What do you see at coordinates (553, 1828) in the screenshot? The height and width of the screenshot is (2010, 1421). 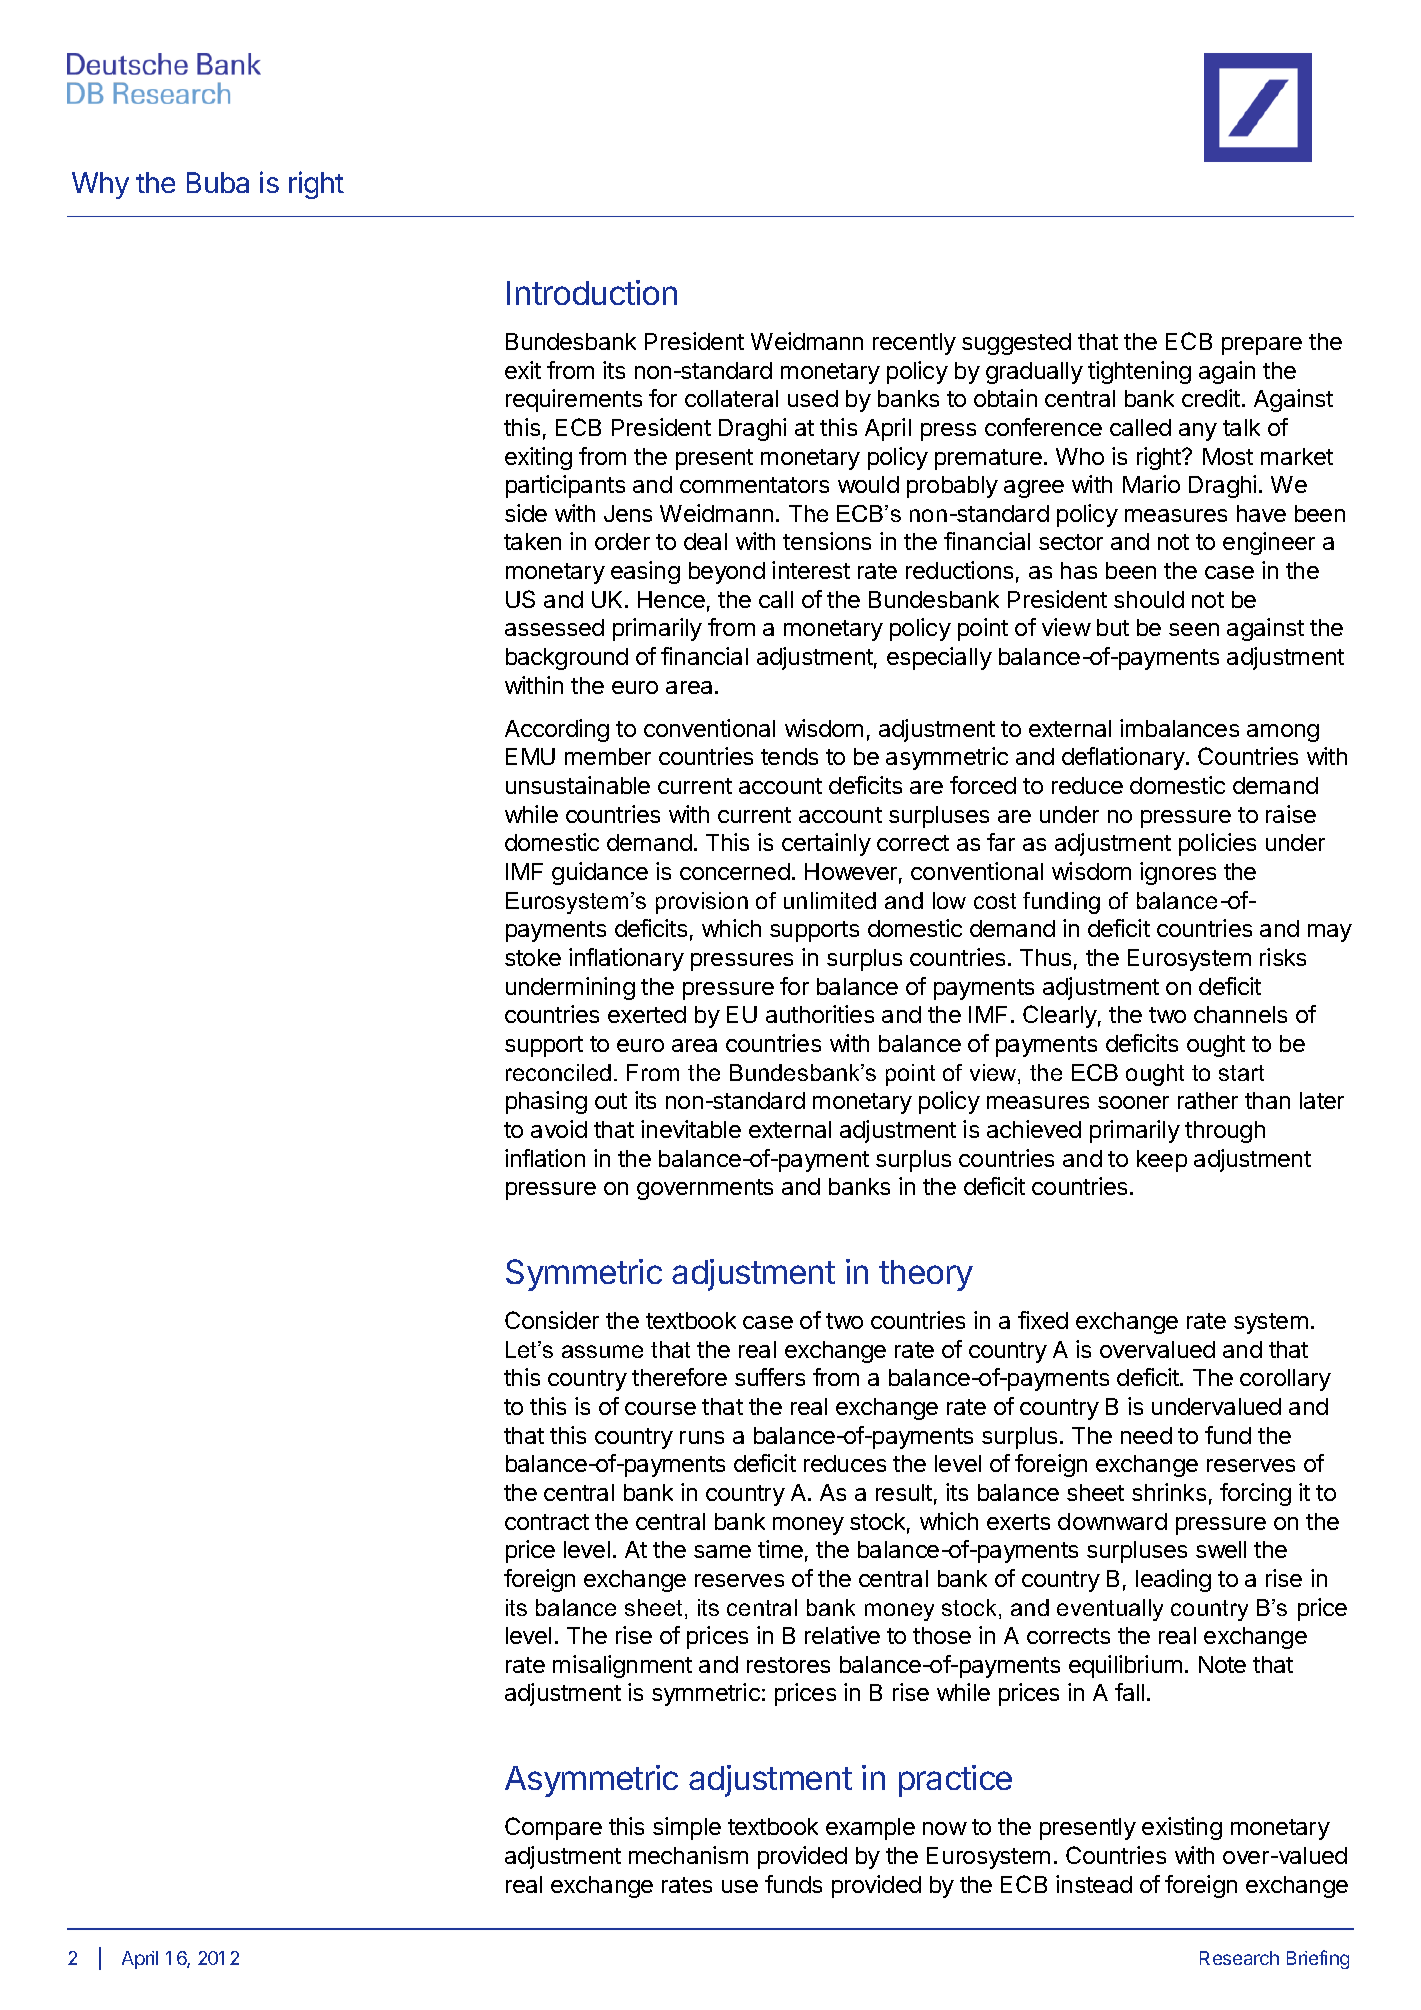 I see `Compare` at bounding box center [553, 1828].
